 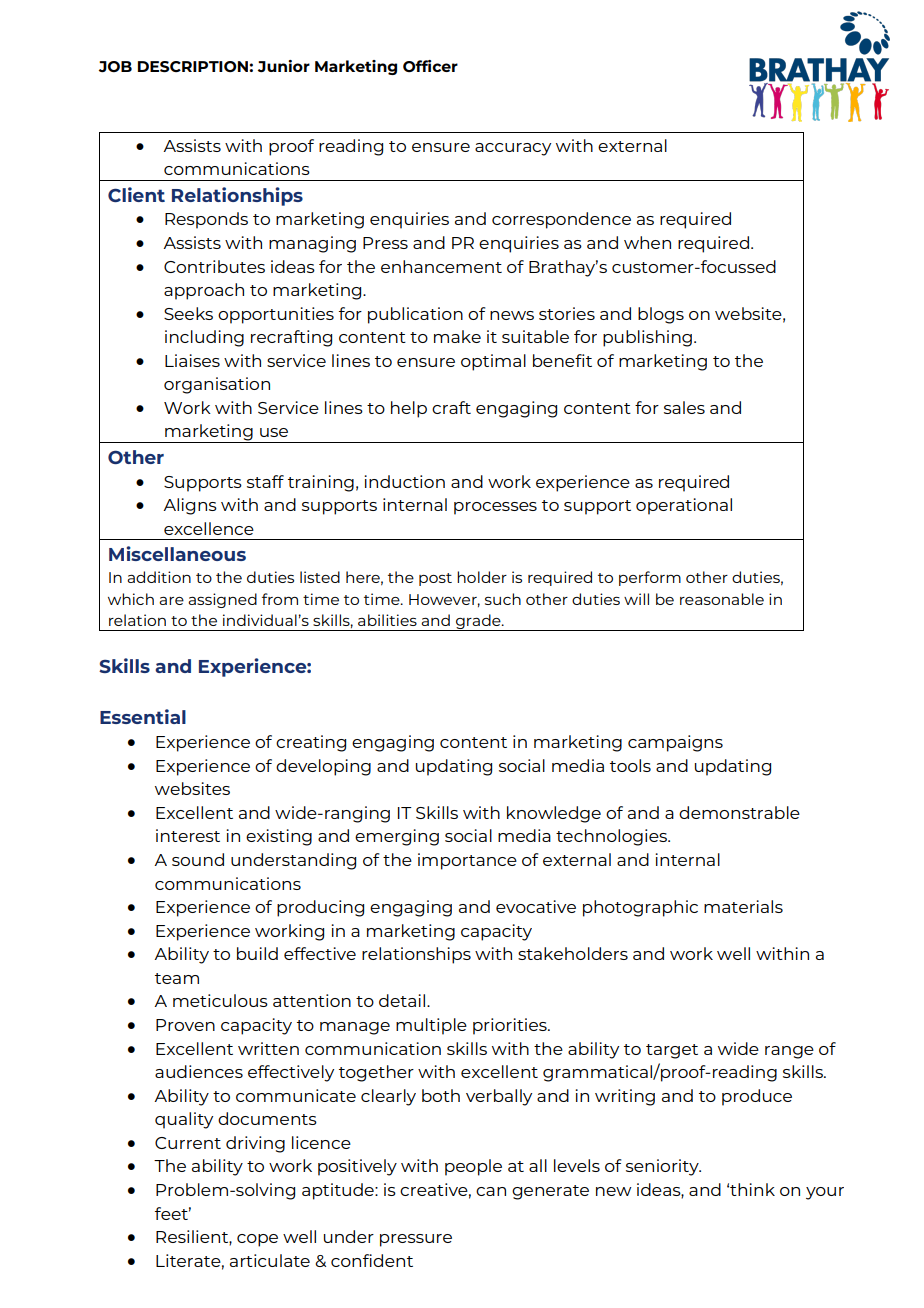 I want to click on optimal, so click(x=493, y=362).
